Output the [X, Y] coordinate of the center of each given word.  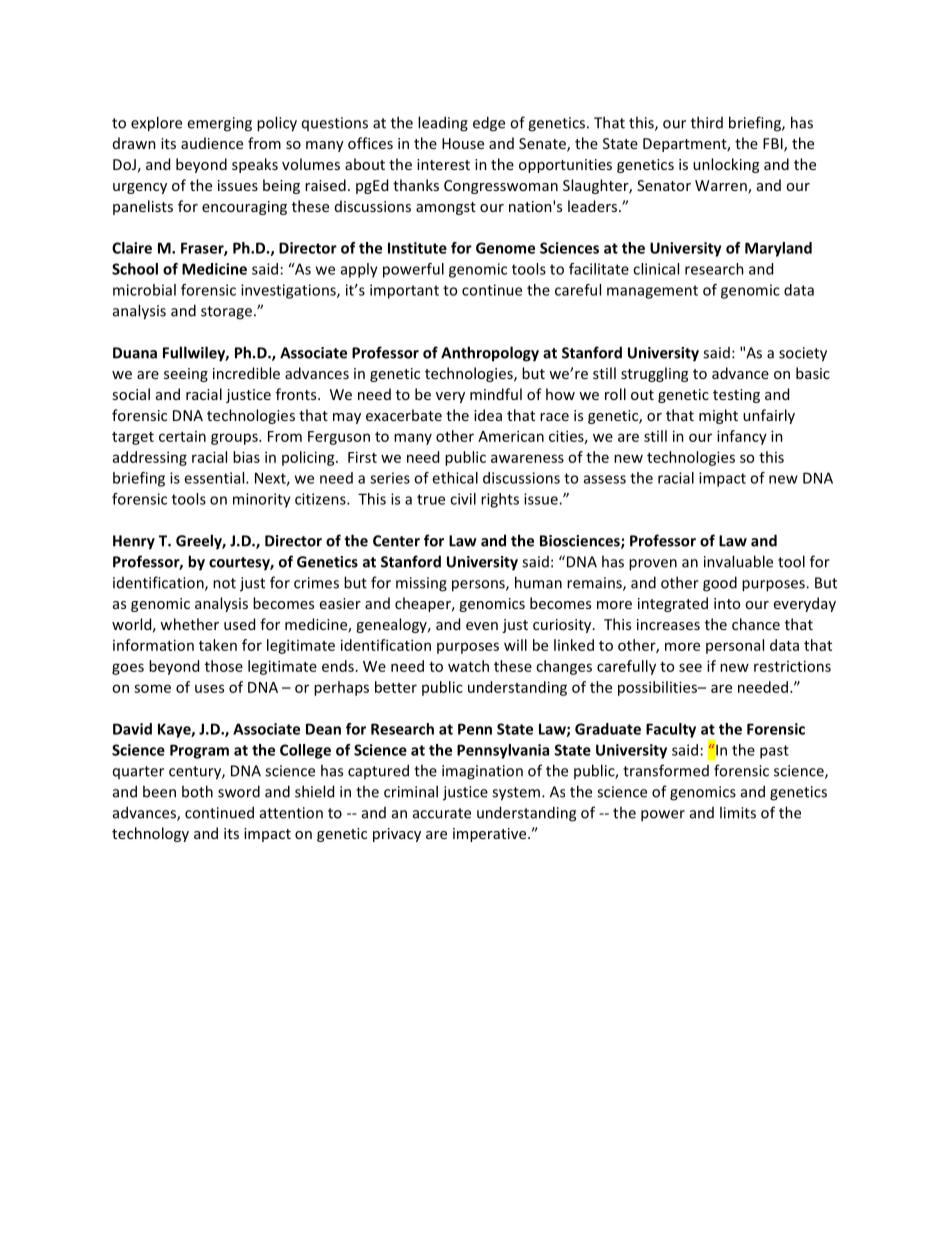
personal [735, 646]
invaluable [738, 561]
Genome [505, 248]
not [224, 583]
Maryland [778, 249]
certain [182, 436]
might [718, 416]
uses [209, 688]
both [197, 791]
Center [396, 541]
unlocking [726, 165]
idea [488, 415]
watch [468, 666]
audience [212, 143]
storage [226, 313]
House [463, 143]
